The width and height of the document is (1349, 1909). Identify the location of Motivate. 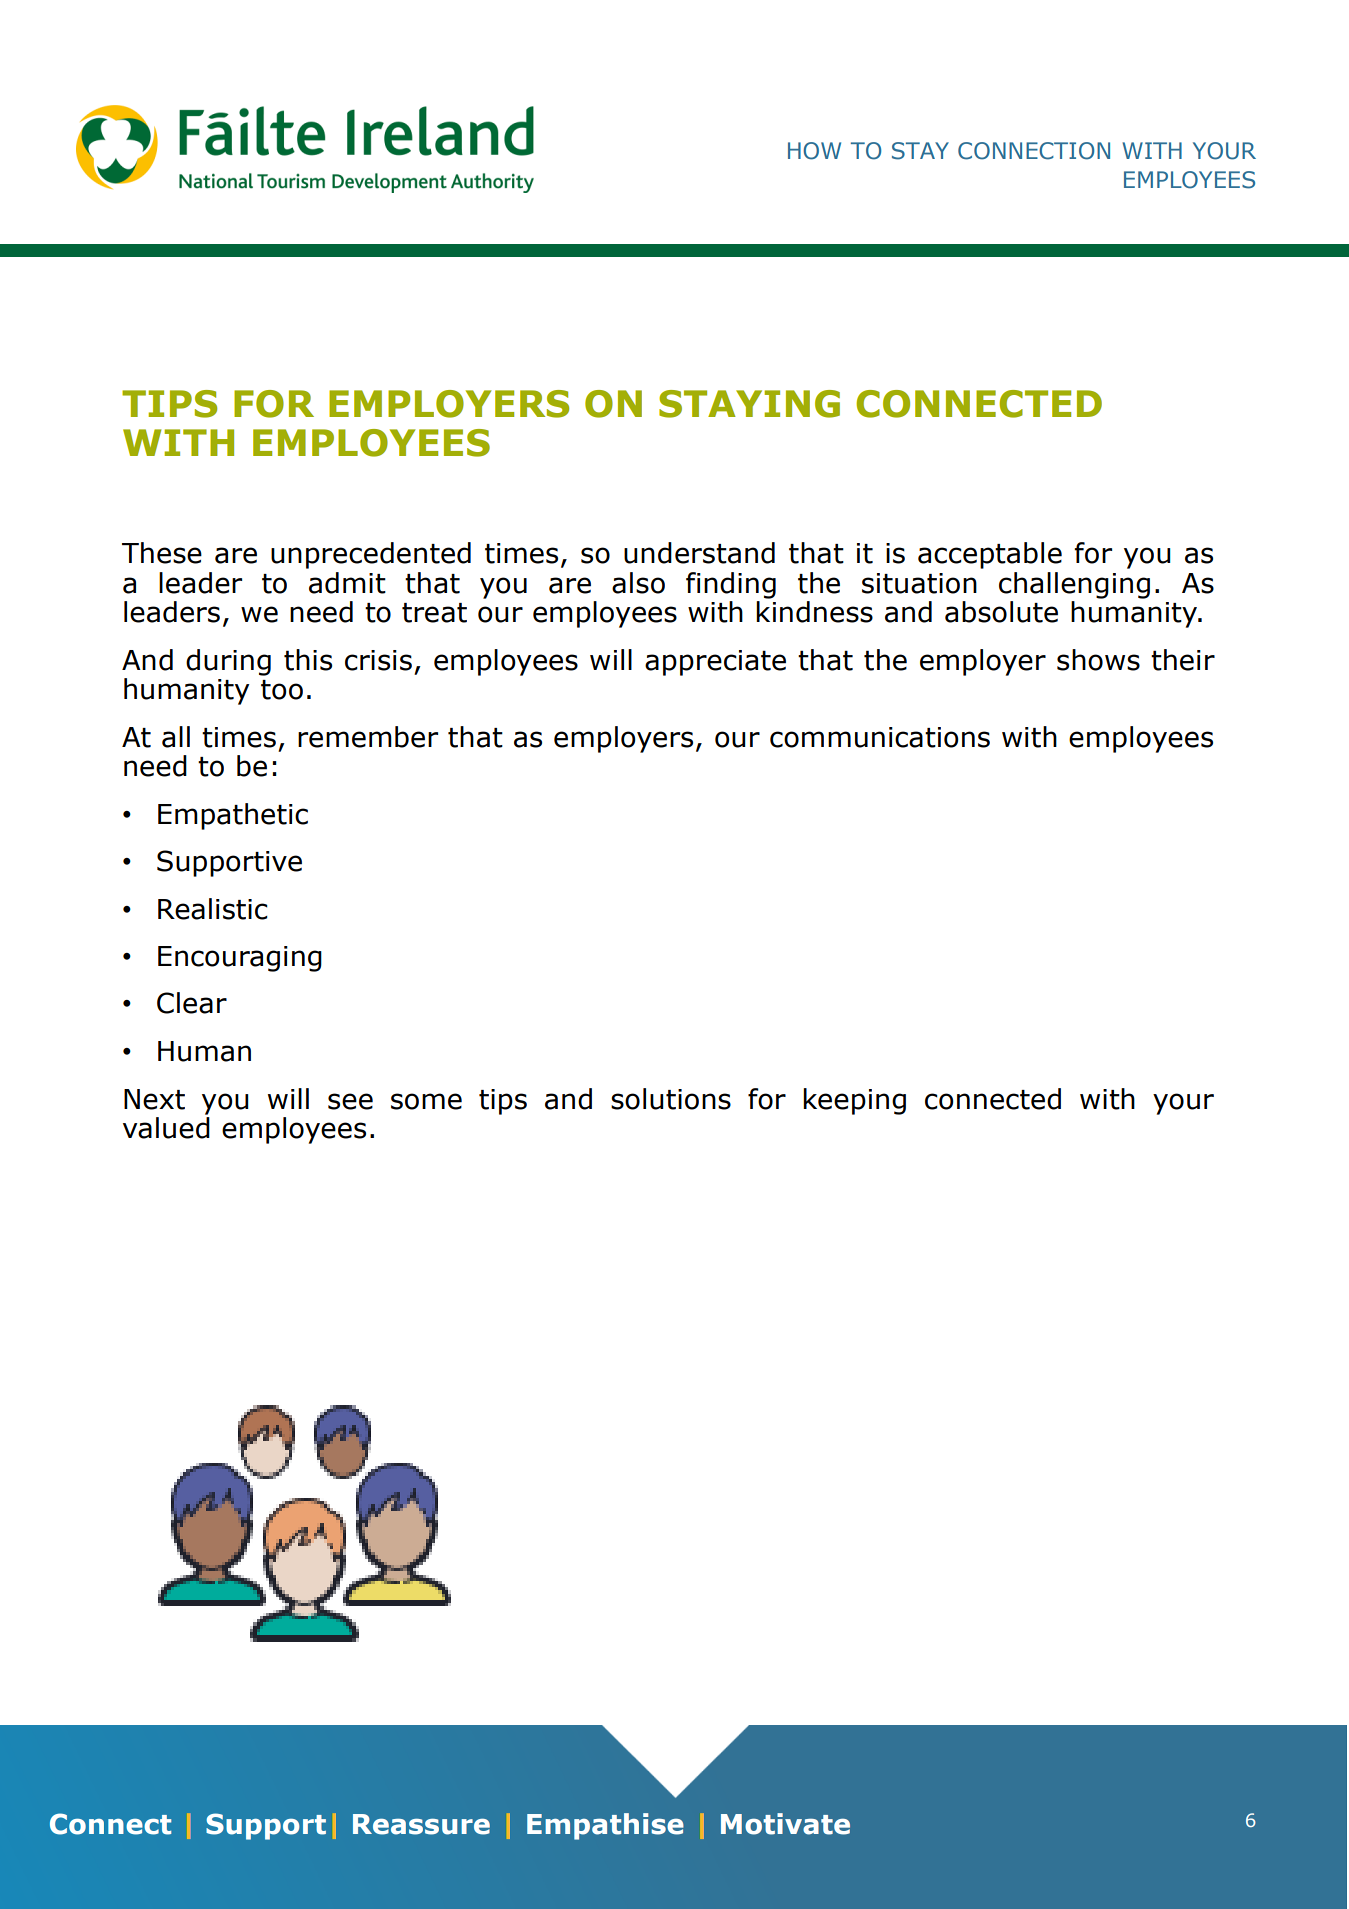
(785, 1824).
